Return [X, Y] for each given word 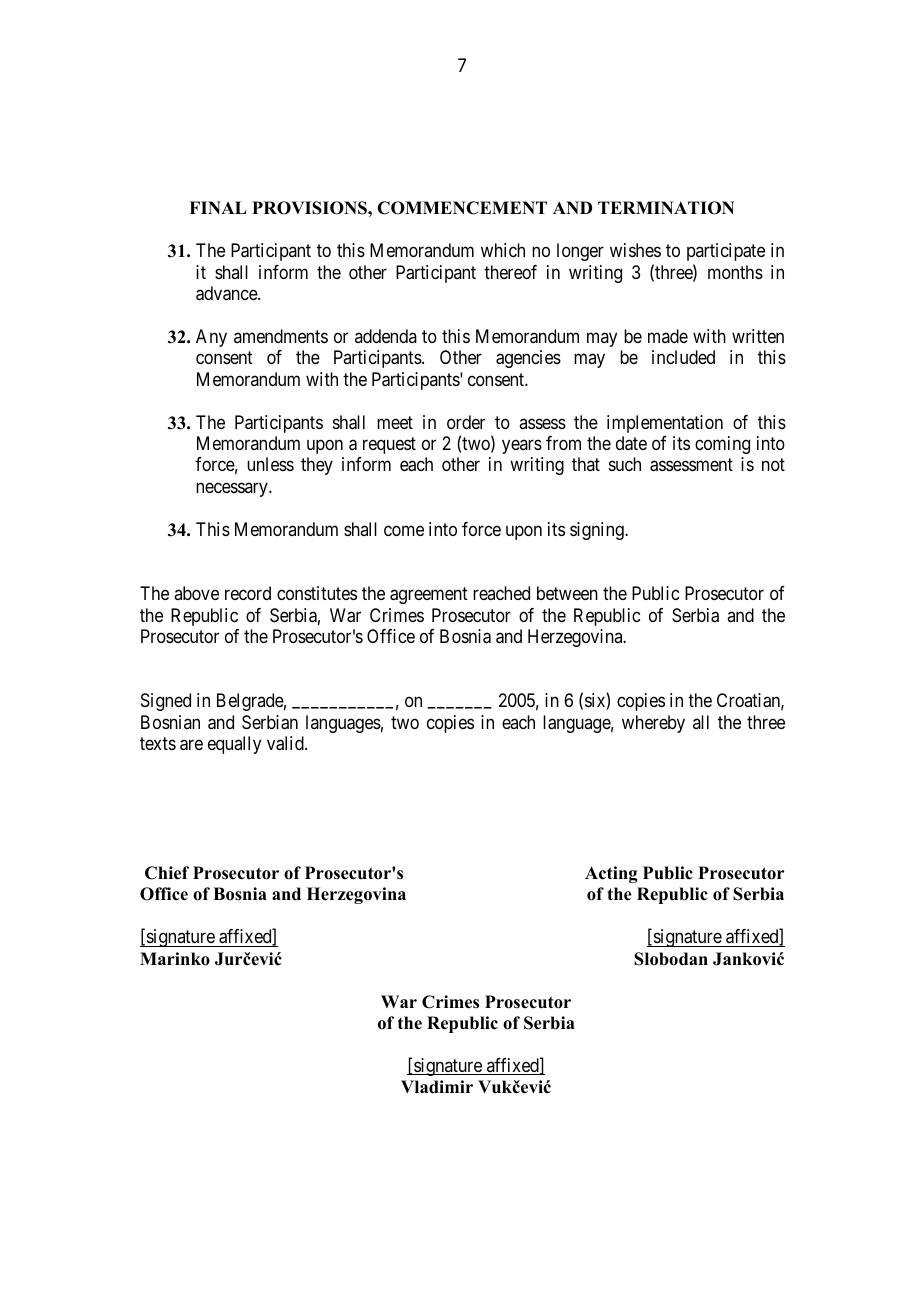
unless [270, 464]
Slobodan [671, 959]
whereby [653, 724]
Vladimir [437, 1087]
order [466, 422]
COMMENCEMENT [462, 208]
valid [286, 743]
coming [722, 445]
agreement [429, 595]
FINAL [217, 207]
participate [726, 252]
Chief [167, 873]
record [248, 593]
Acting [611, 874]
